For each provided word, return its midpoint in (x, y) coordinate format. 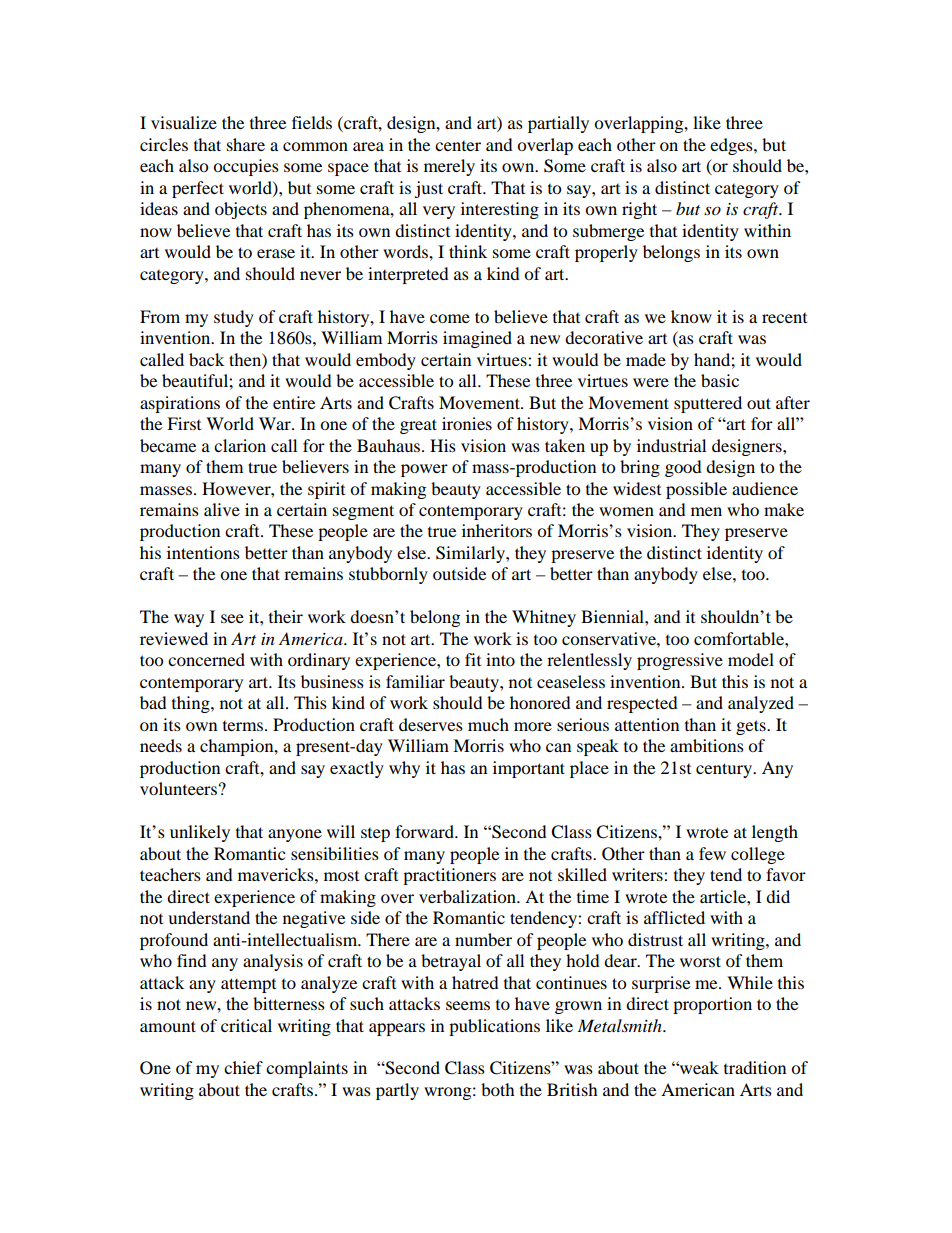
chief (243, 1067)
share (246, 144)
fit (473, 659)
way (189, 620)
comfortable (740, 638)
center (458, 146)
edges (732, 146)
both (498, 1089)
